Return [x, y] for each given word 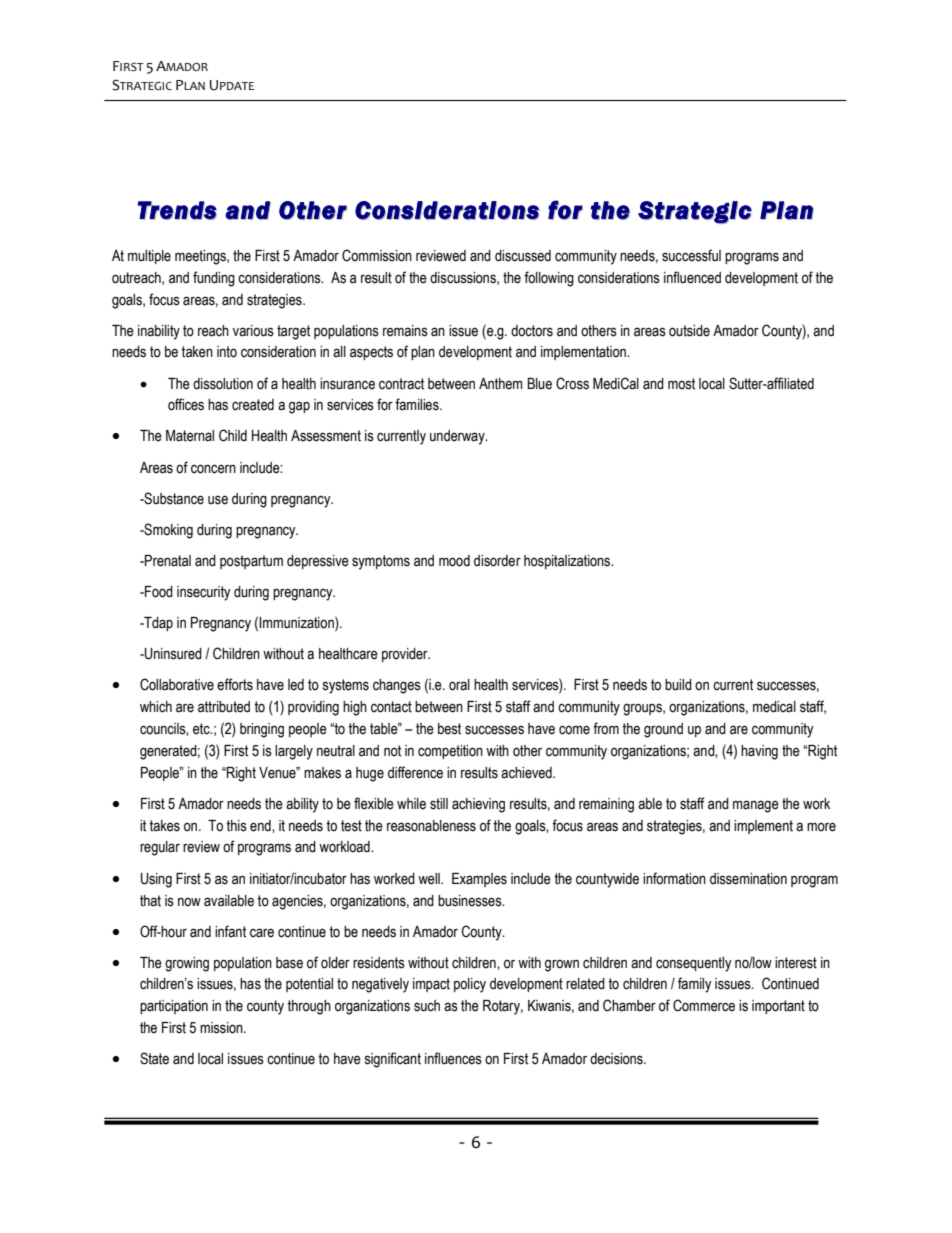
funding [214, 279]
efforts [235, 684]
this [236, 826]
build [678, 685]
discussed [523, 256]
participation [174, 1007]
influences [453, 1058]
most [681, 384]
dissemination [748, 879]
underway [458, 437]
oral [459, 685]
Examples [479, 880]
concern [213, 469]
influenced [692, 277]
